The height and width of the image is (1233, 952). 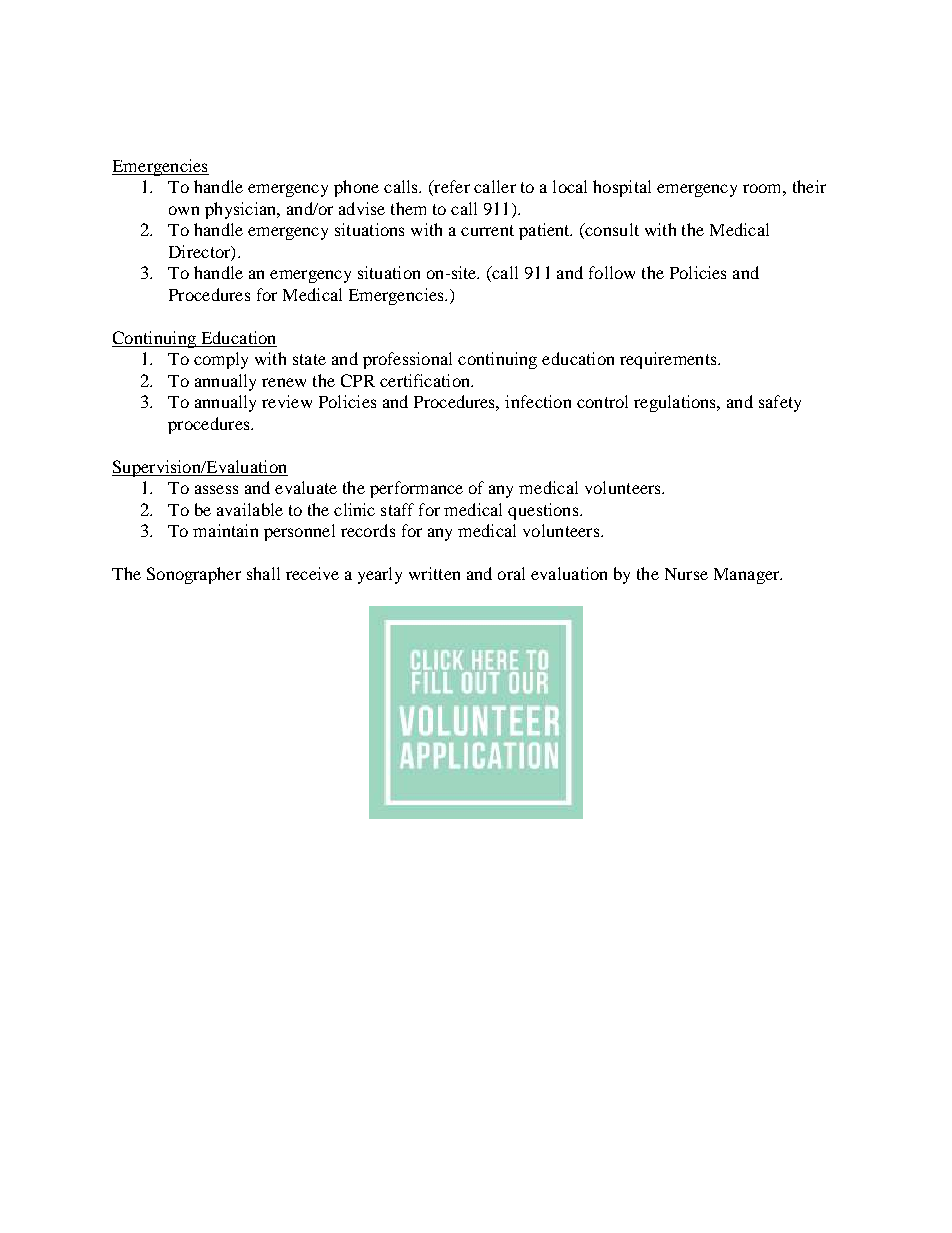 What do you see at coordinates (242, 210) in the image?
I see `physician` at bounding box center [242, 210].
